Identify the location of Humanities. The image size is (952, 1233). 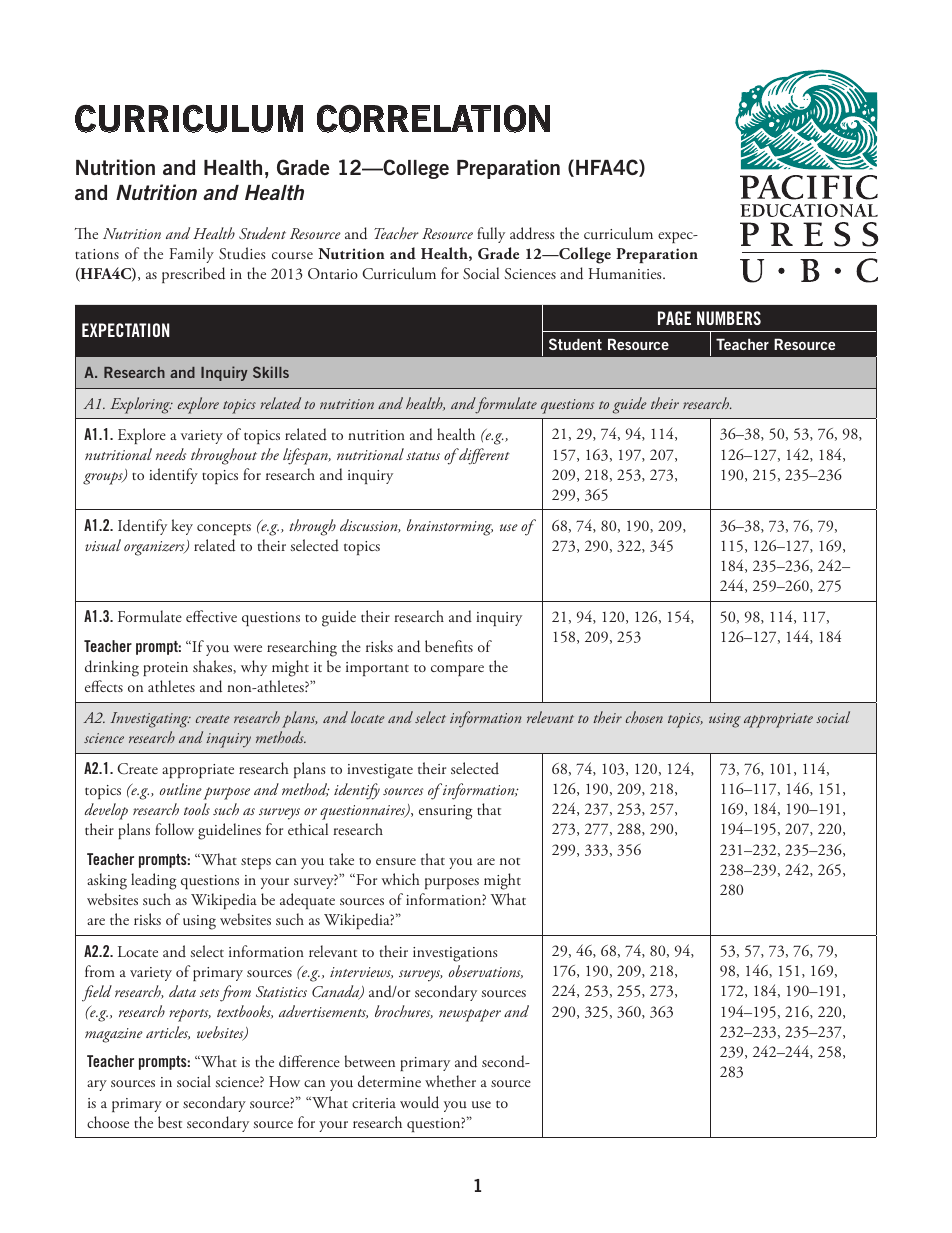
(626, 274).
